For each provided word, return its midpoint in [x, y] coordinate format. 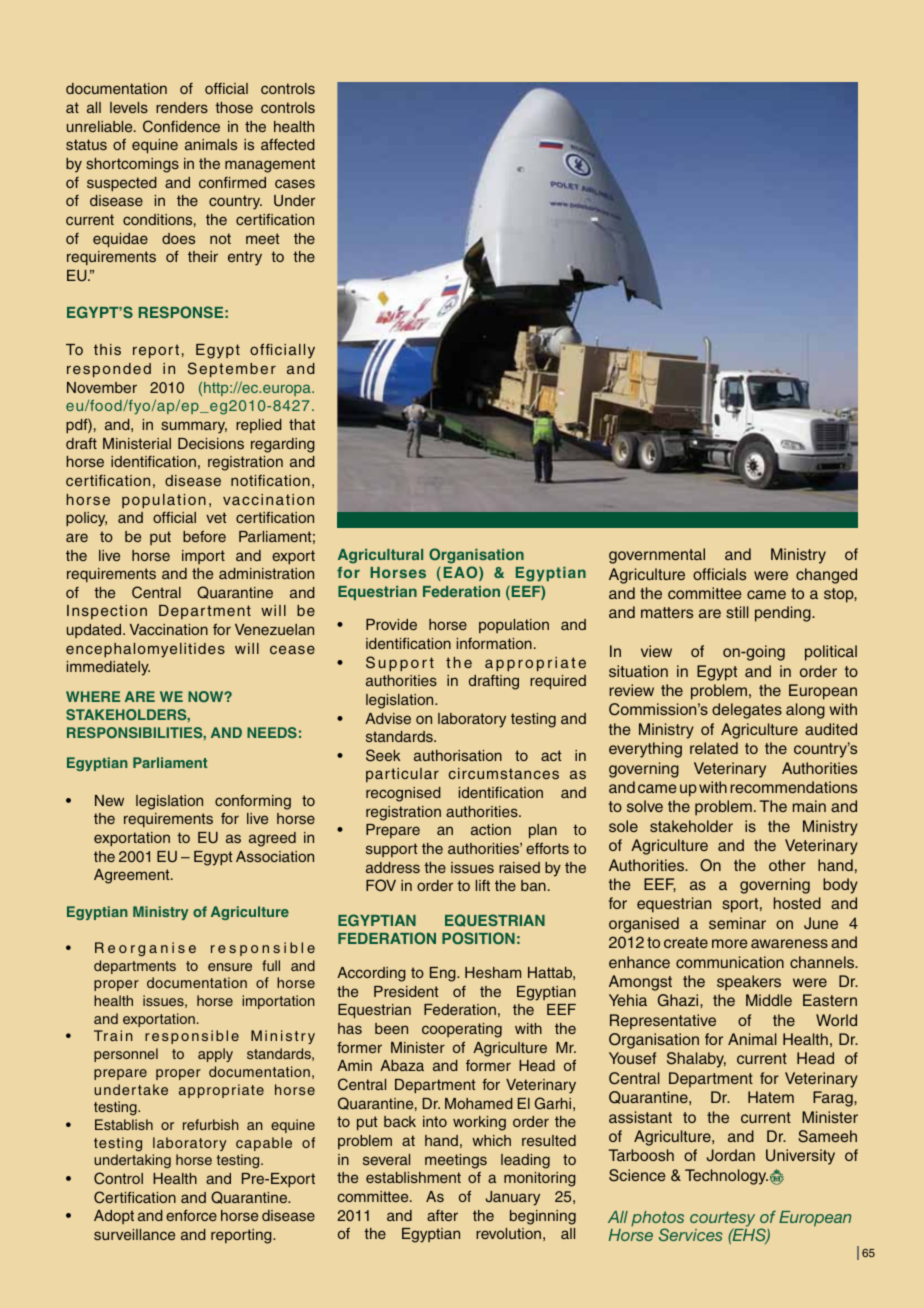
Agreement [133, 876]
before [204, 536]
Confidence [181, 126]
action [491, 829]
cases [295, 183]
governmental [657, 556]
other [787, 865]
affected [288, 144]
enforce [191, 1215]
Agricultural [380, 556]
